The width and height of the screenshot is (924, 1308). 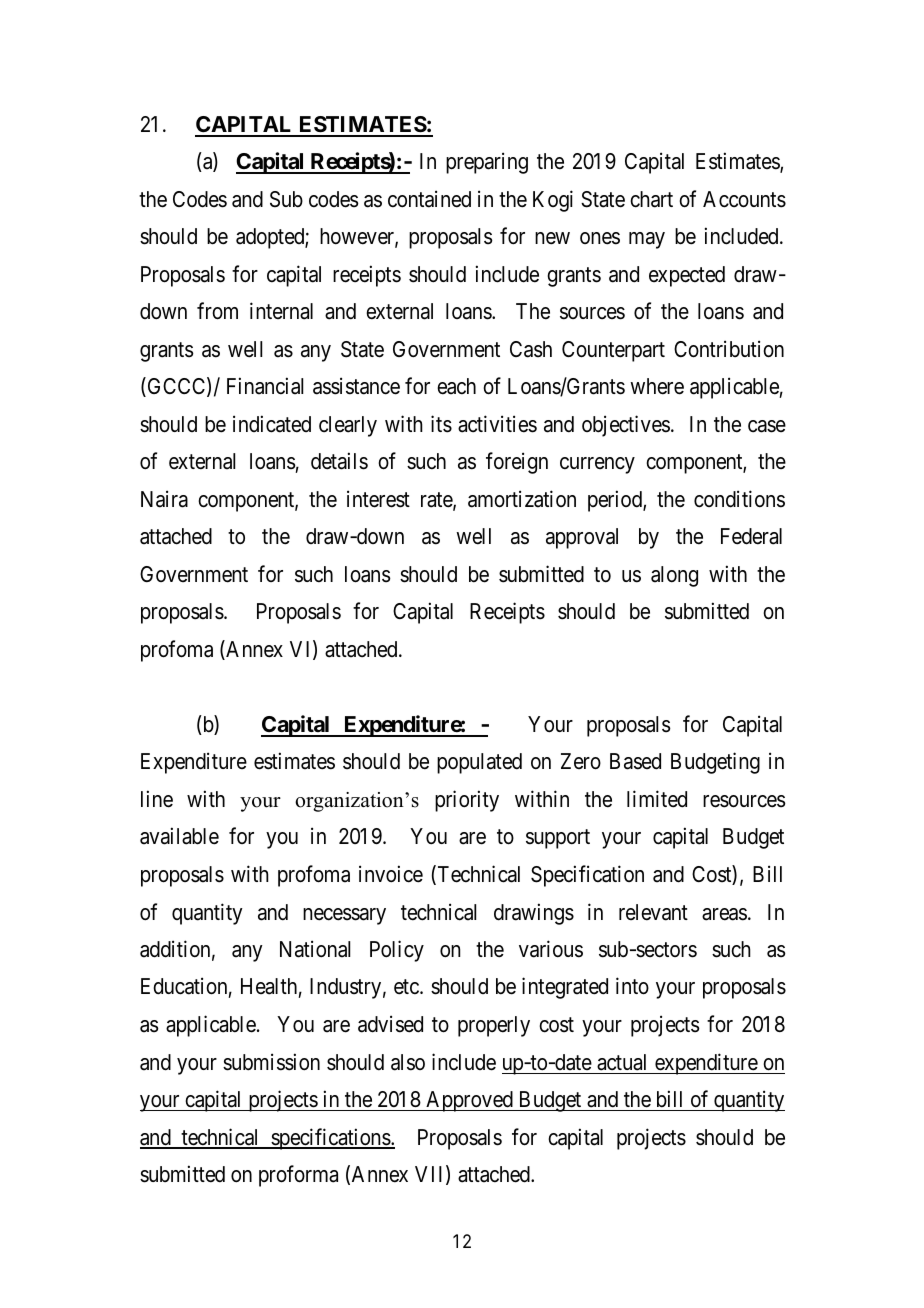 What do you see at coordinates (164, 499) in the screenshot?
I see `Naira` at bounding box center [164, 499].
